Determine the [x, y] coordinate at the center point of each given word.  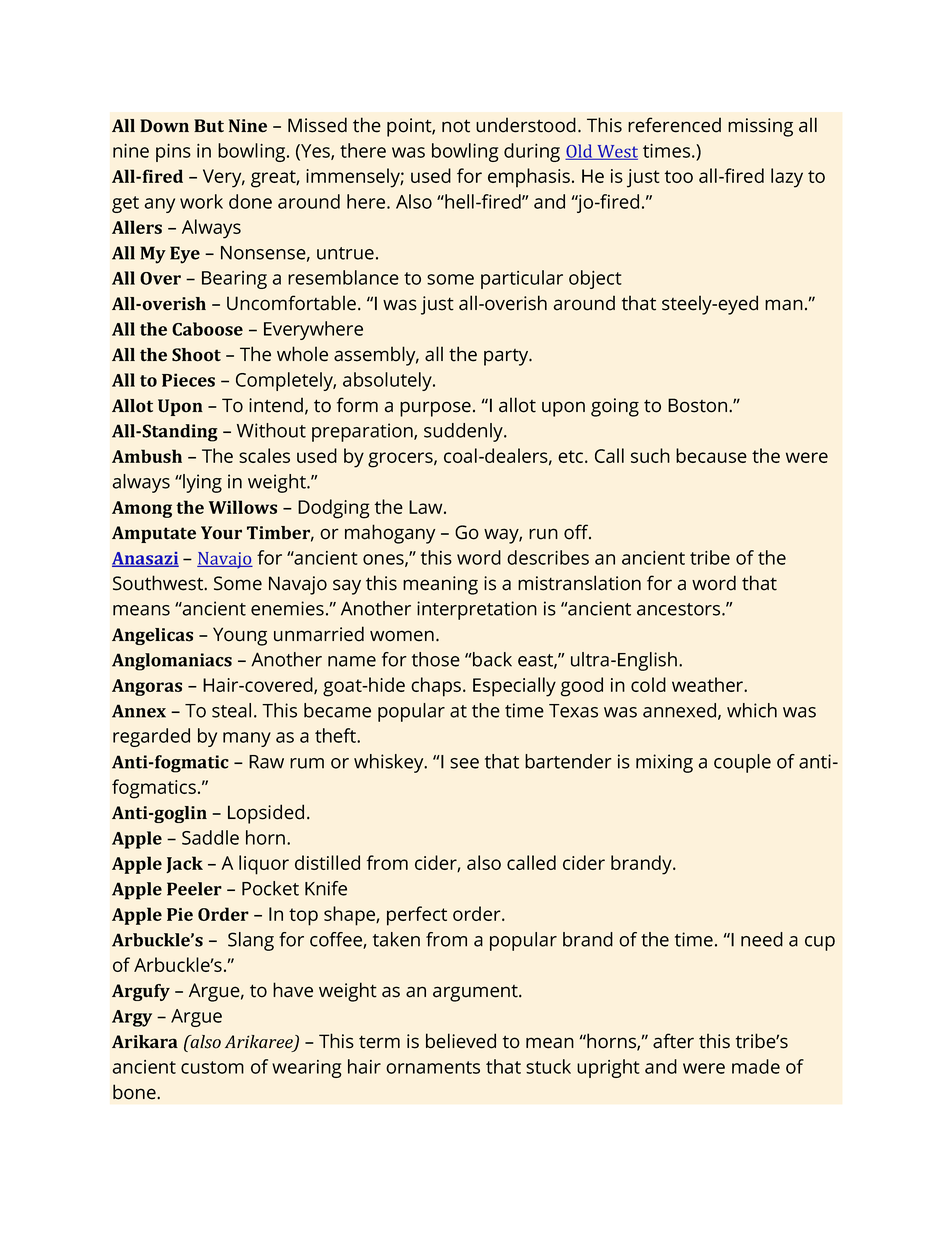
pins [173, 153]
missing [760, 127]
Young [240, 636]
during [532, 152]
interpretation [477, 610]
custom [212, 1067]
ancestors [680, 609]
